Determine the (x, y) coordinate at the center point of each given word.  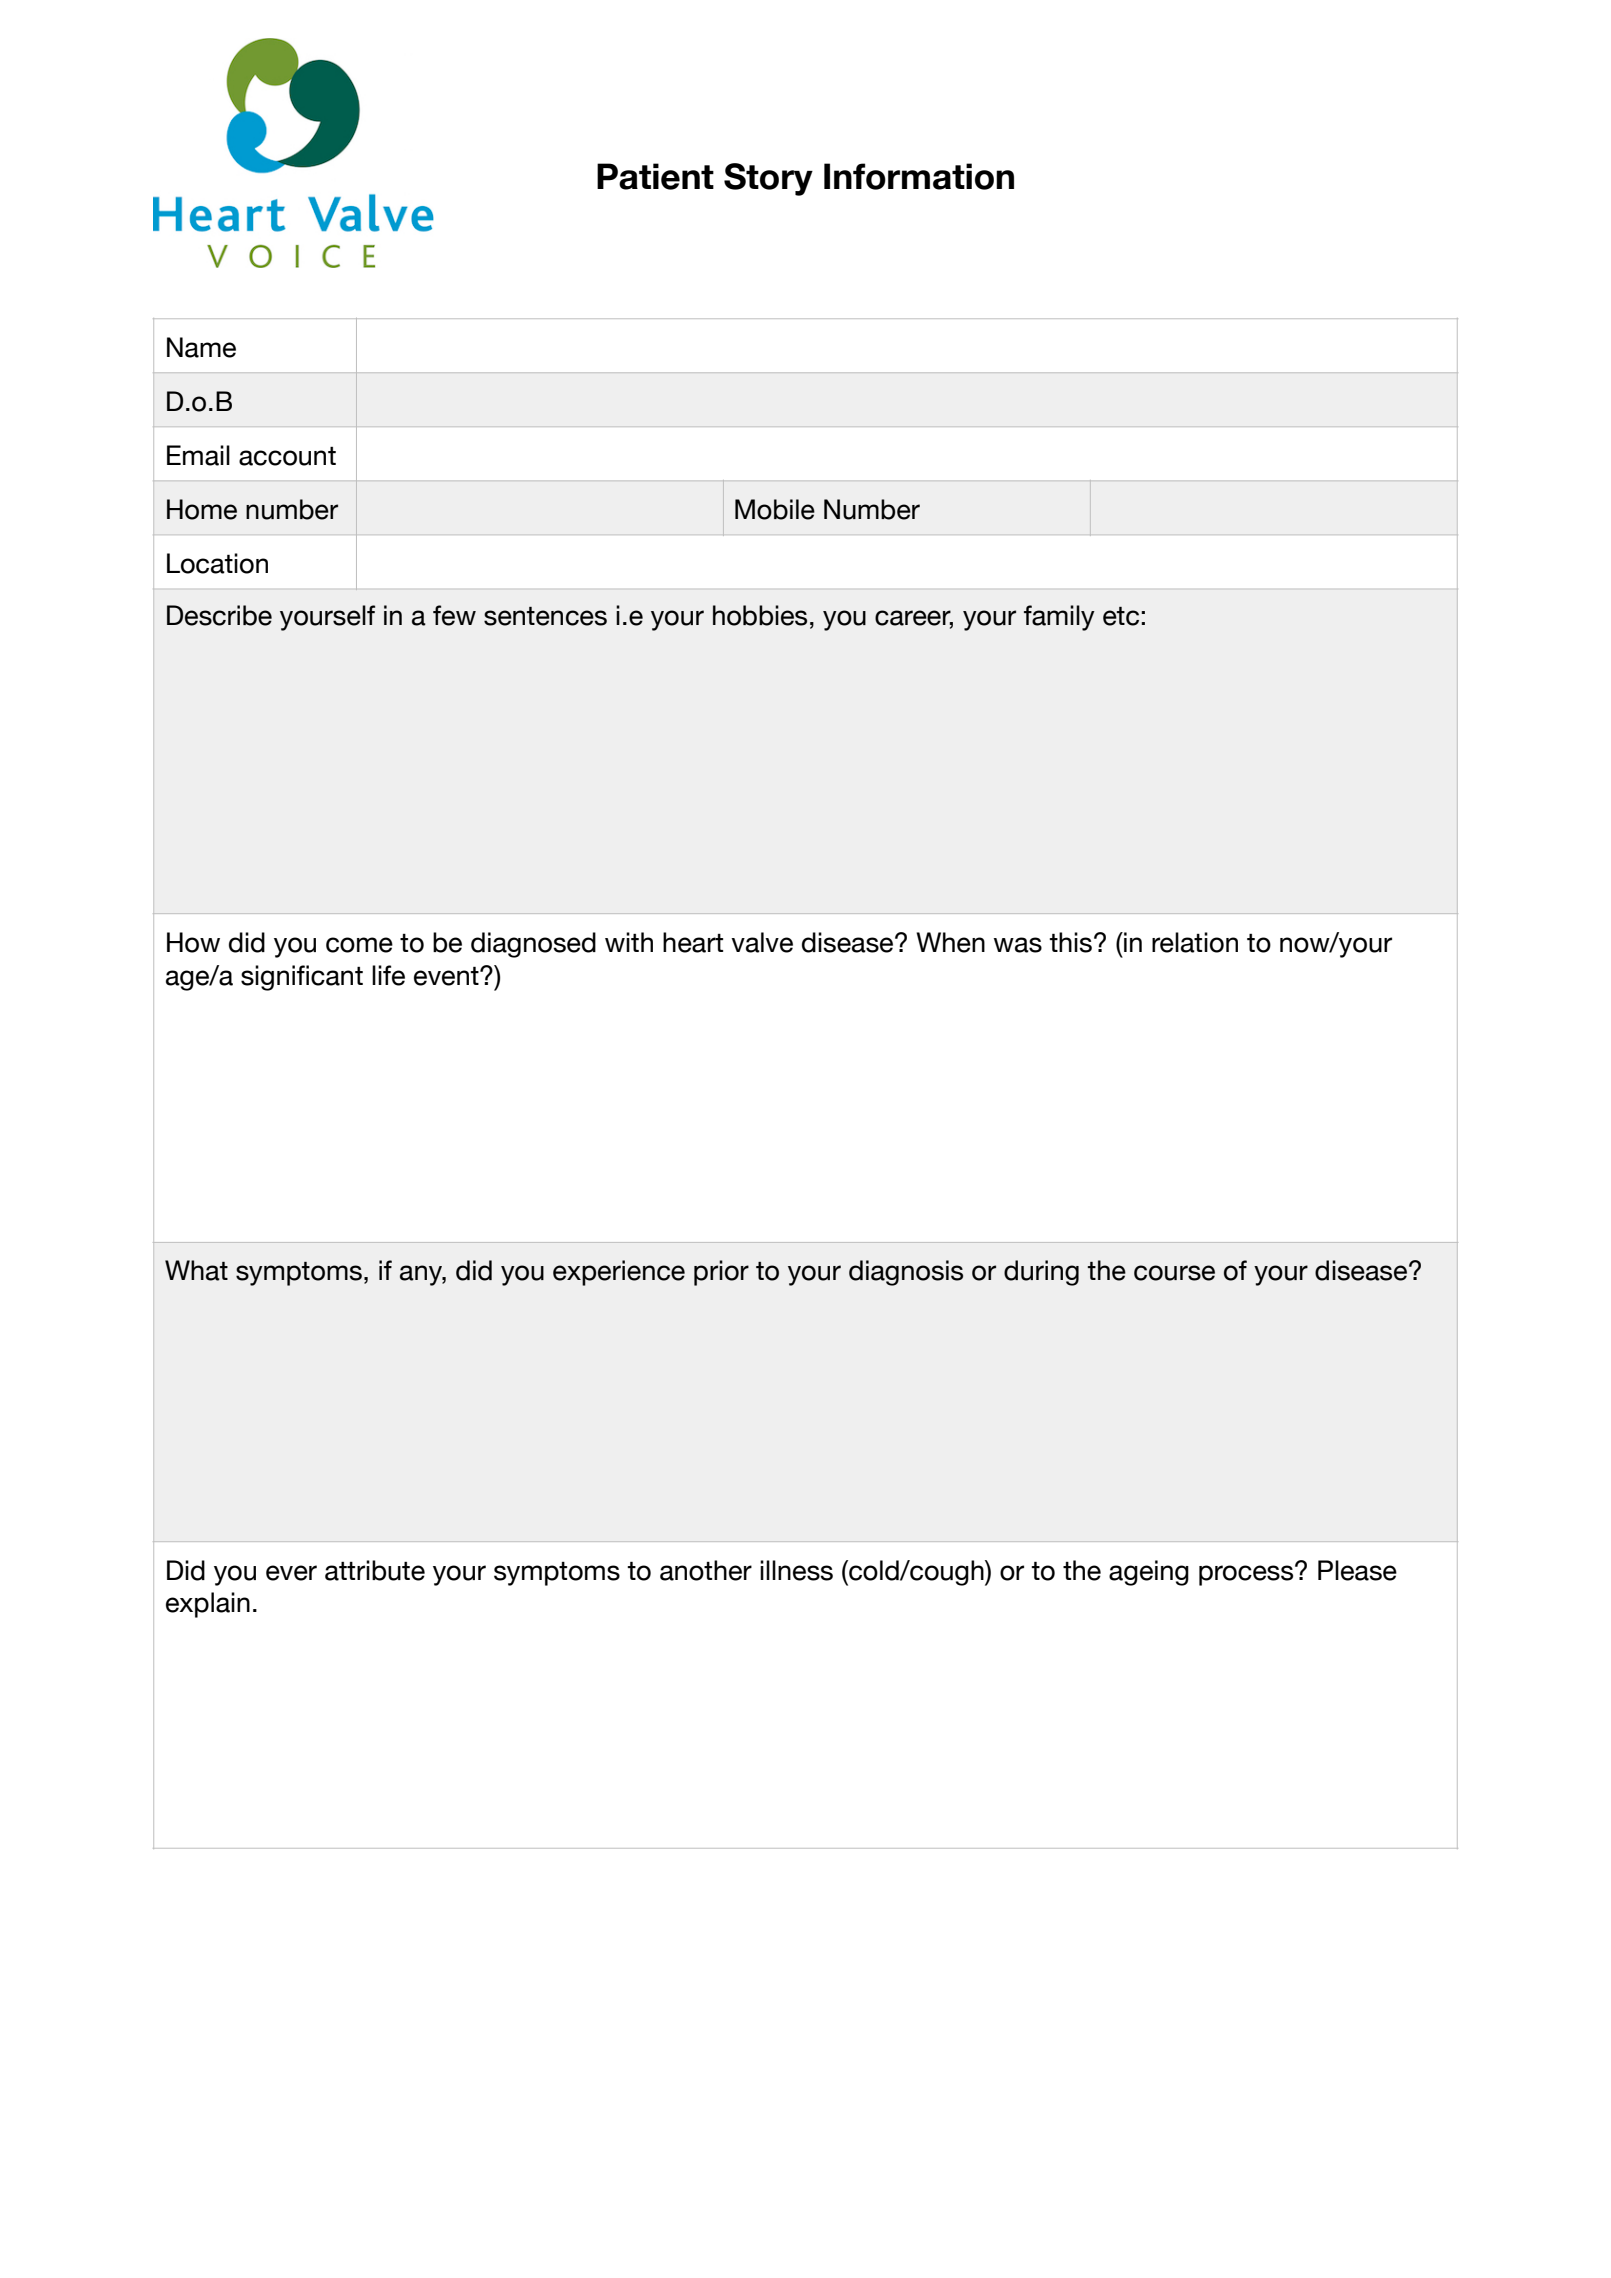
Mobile (775, 509)
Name (201, 347)
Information (919, 176)
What (196, 1270)
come (359, 945)
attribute (375, 1570)
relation (1195, 942)
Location (217, 563)
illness (796, 1570)
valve (762, 942)
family (1059, 618)
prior (721, 1273)
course (1174, 1273)
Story (768, 179)
